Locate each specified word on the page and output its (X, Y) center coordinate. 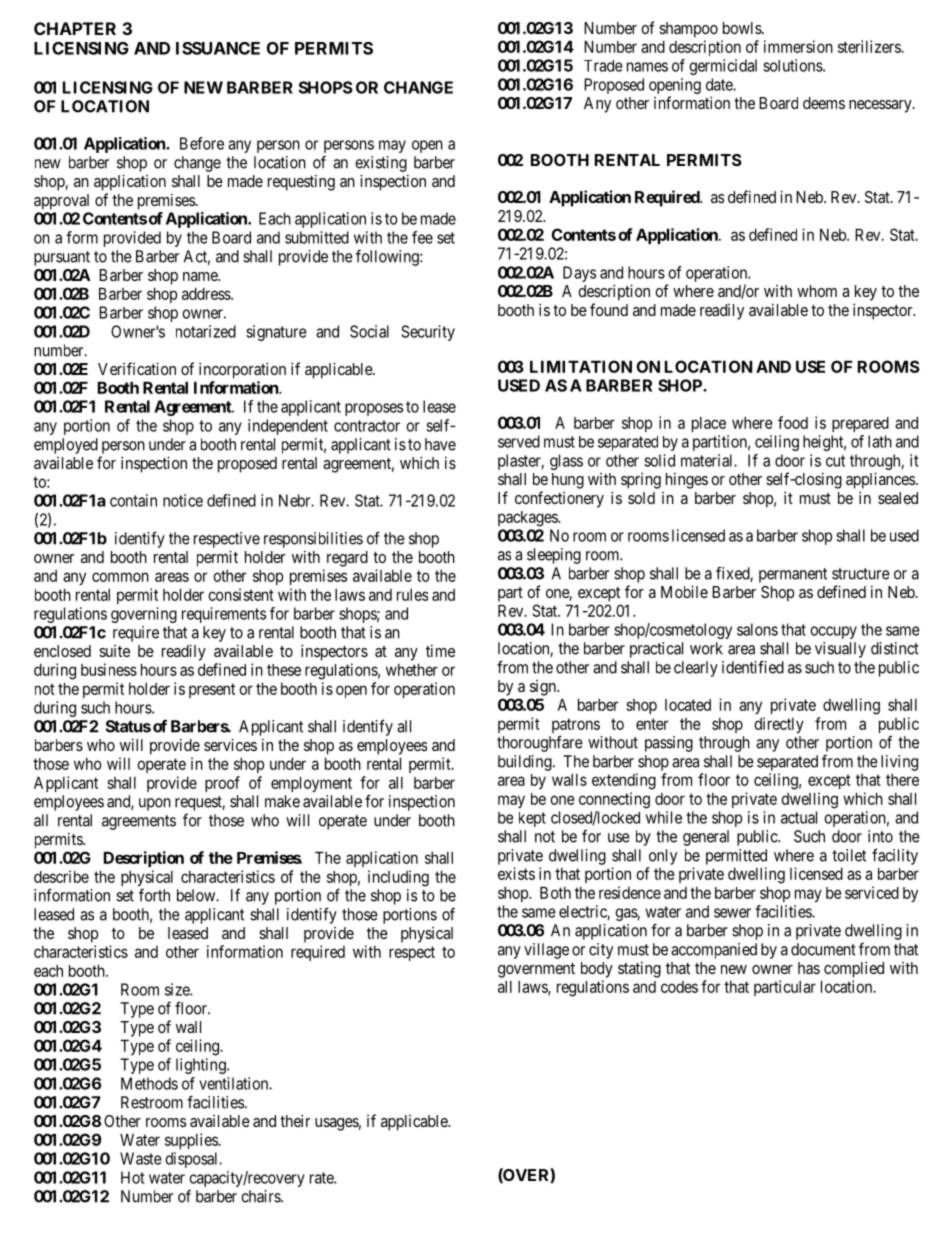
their (295, 1120)
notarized (206, 331)
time (440, 650)
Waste (141, 1158)
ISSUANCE (218, 48)
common (120, 577)
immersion (798, 46)
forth (154, 895)
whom (817, 291)
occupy (833, 632)
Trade (603, 66)
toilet (849, 855)
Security (428, 333)
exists (516, 873)
